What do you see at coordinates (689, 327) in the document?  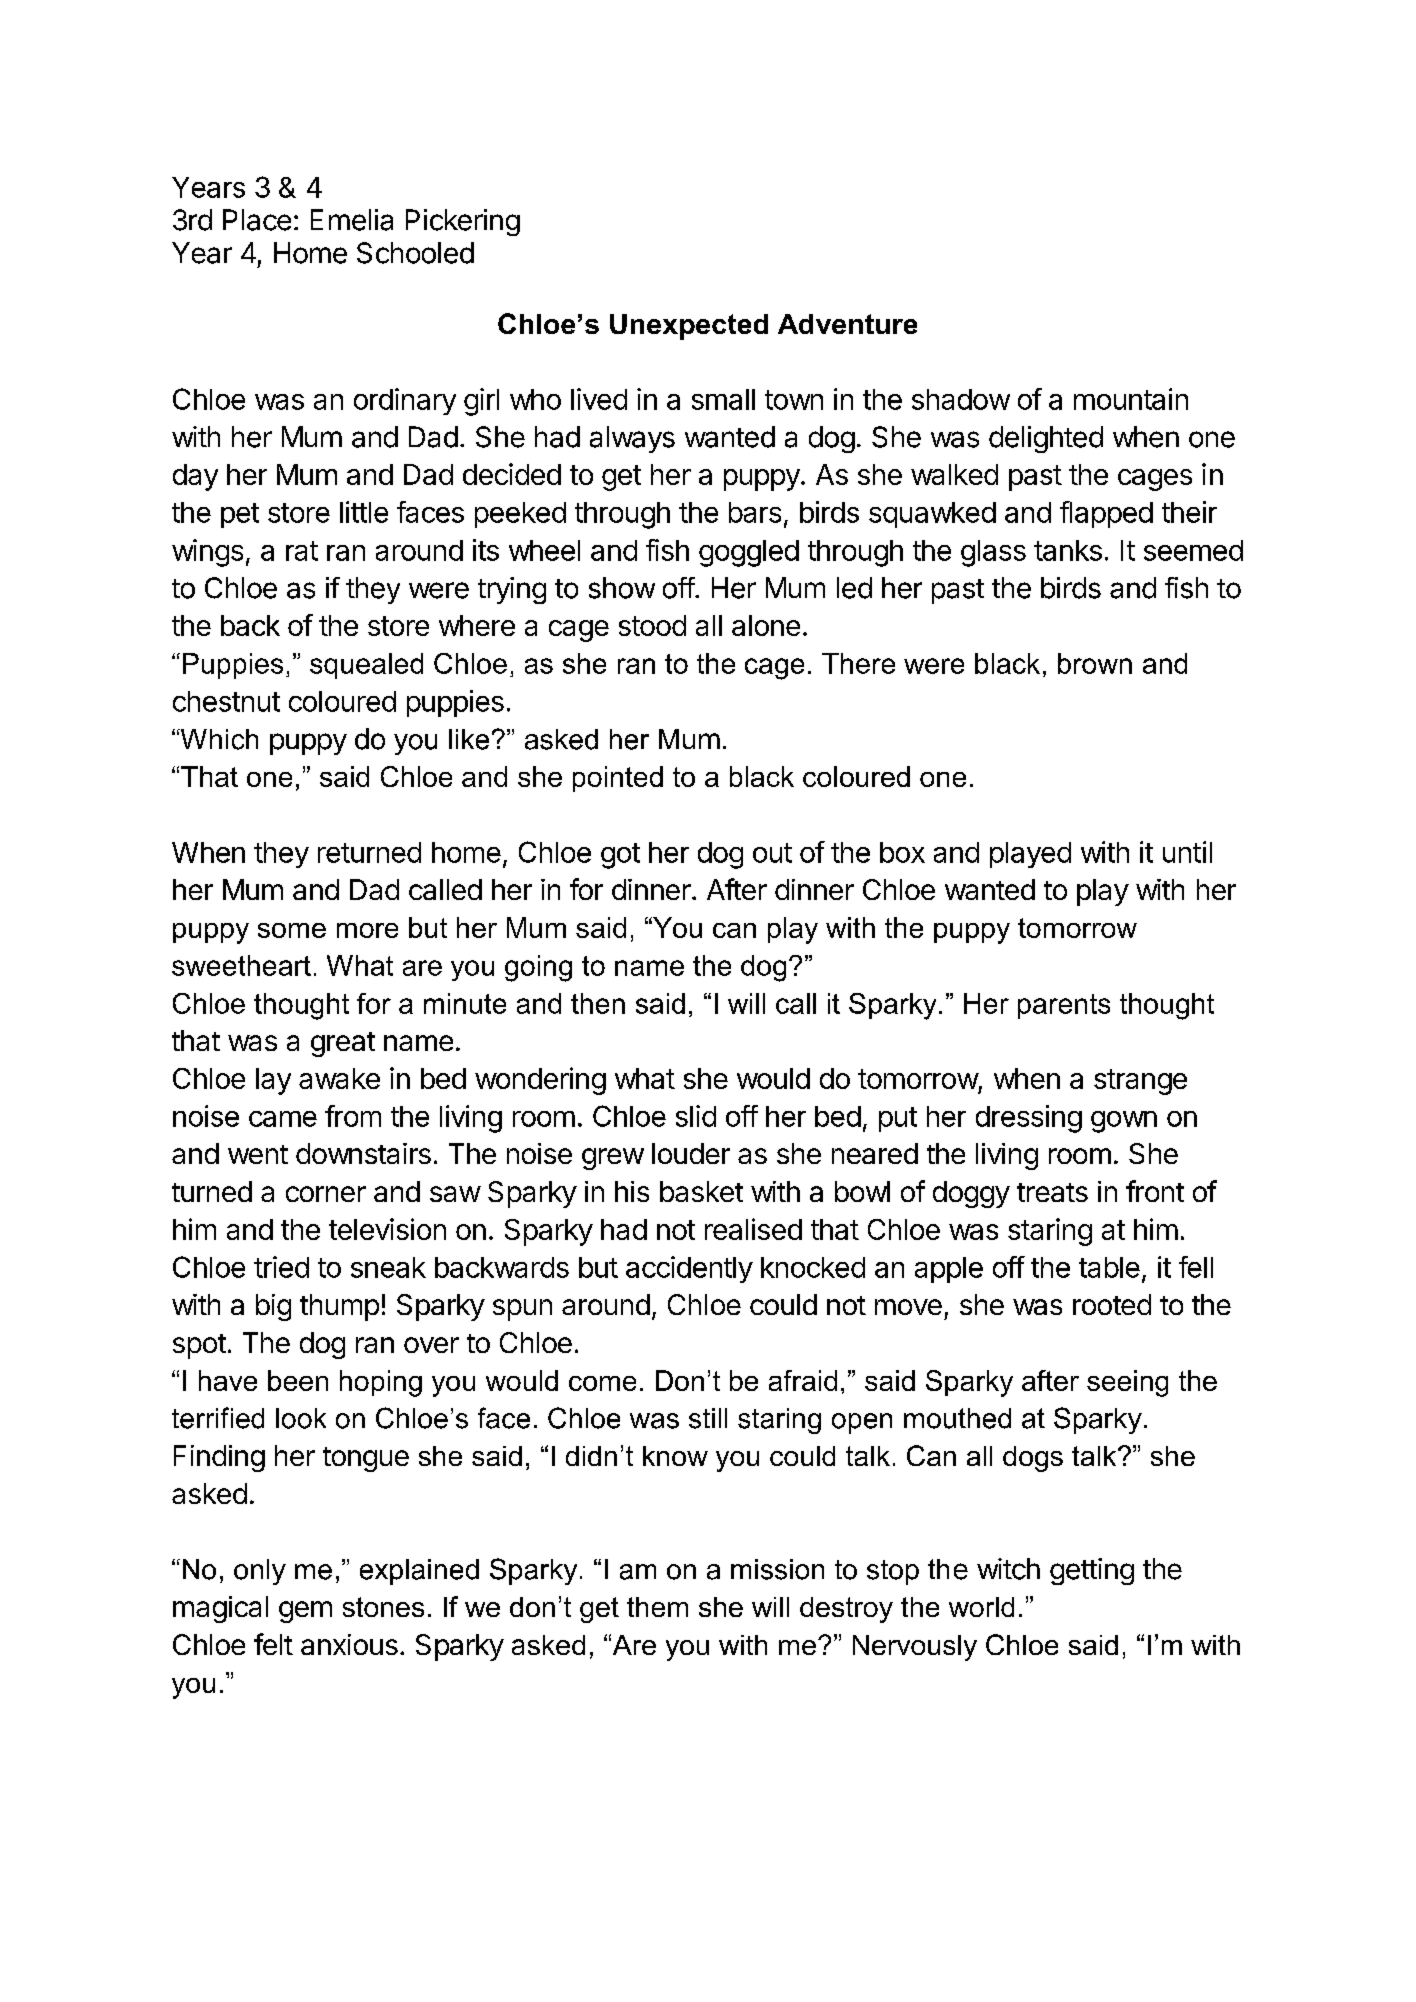 I see `Unexpected` at bounding box center [689, 327].
